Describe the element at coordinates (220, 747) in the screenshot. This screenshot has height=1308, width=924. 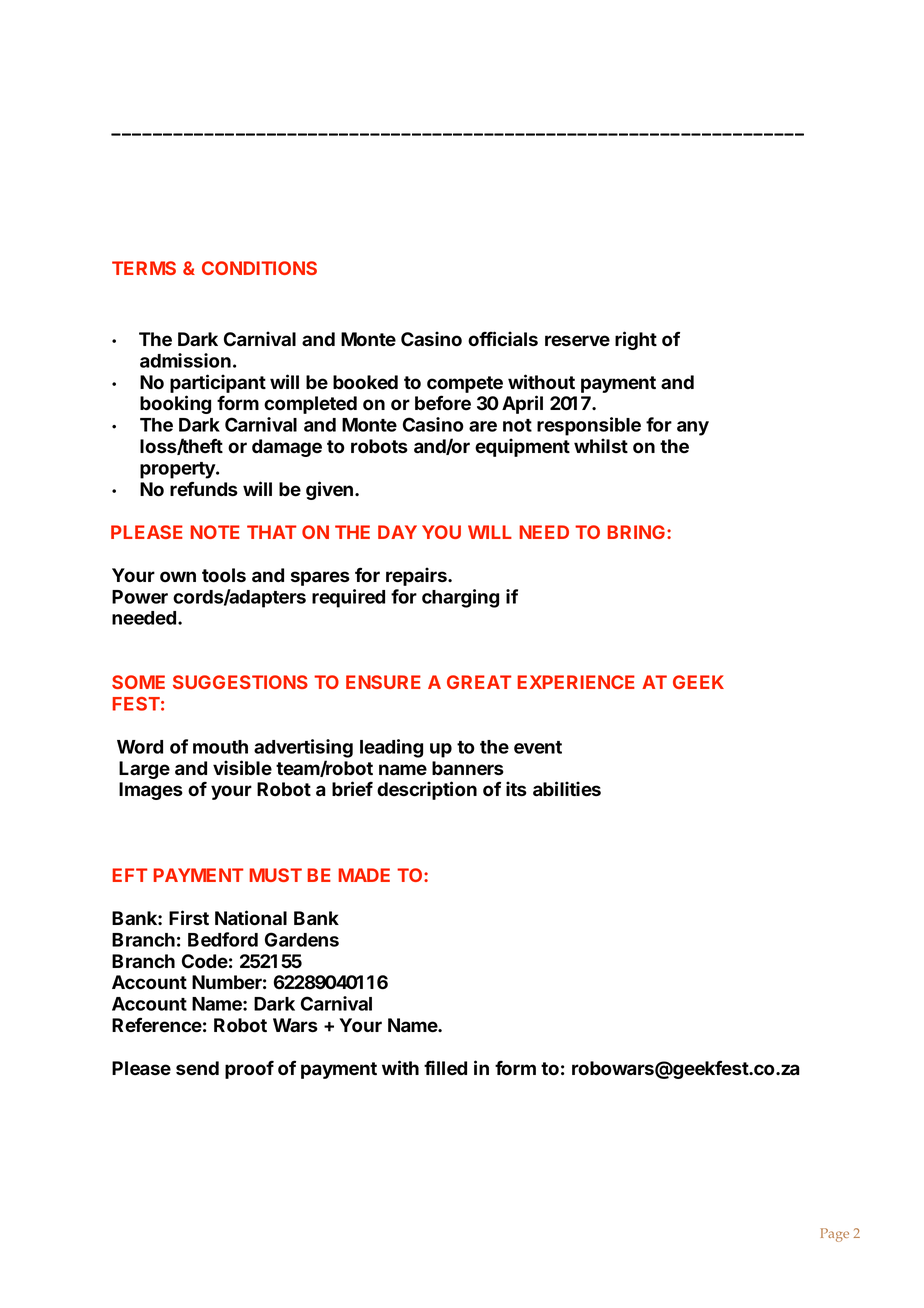
I see `mouth` at that location.
